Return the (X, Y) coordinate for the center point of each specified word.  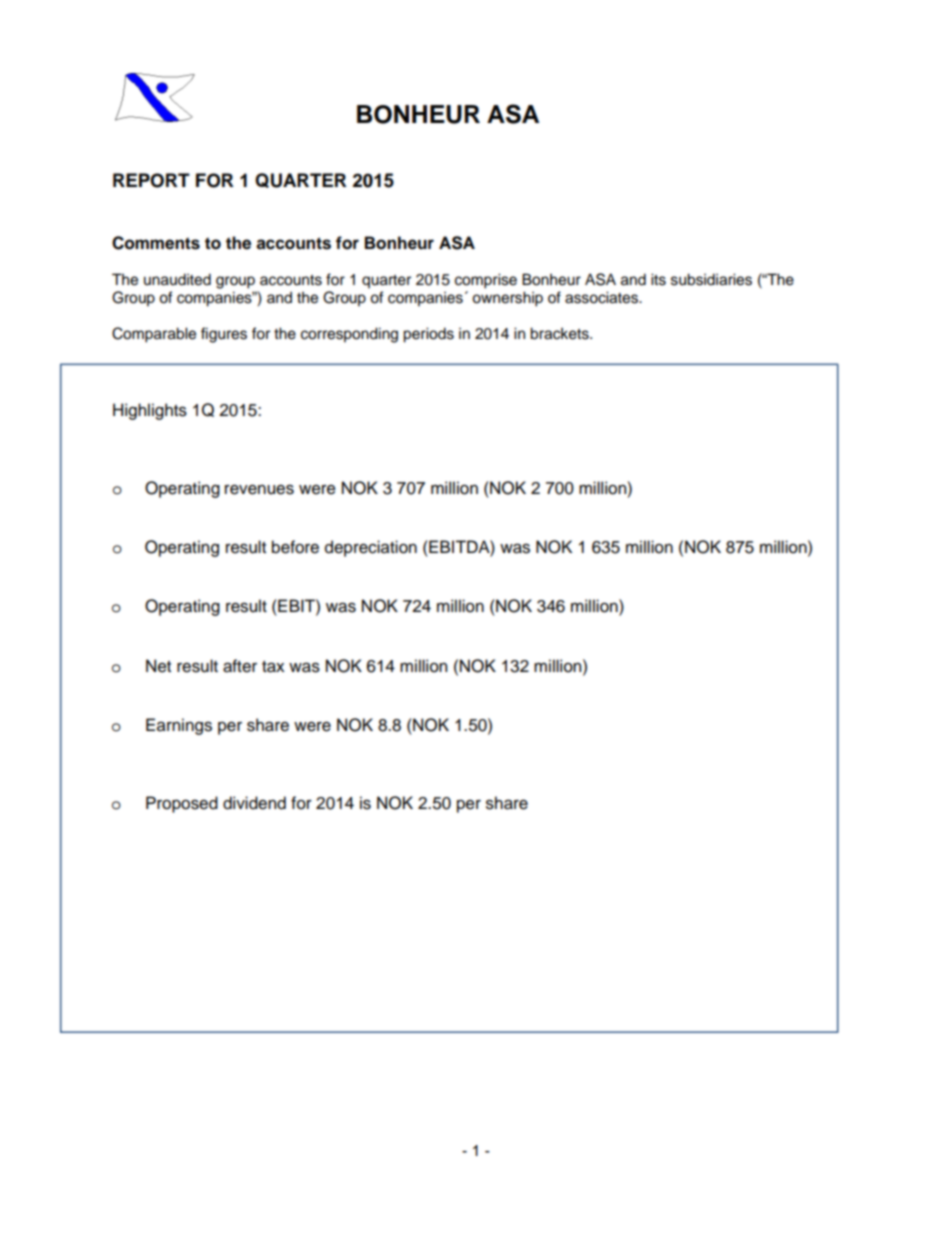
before (295, 547)
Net (158, 666)
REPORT (151, 180)
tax (273, 667)
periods (428, 335)
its (658, 279)
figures (224, 335)
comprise (486, 281)
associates (603, 297)
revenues (259, 489)
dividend (254, 803)
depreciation (371, 548)
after (240, 666)
